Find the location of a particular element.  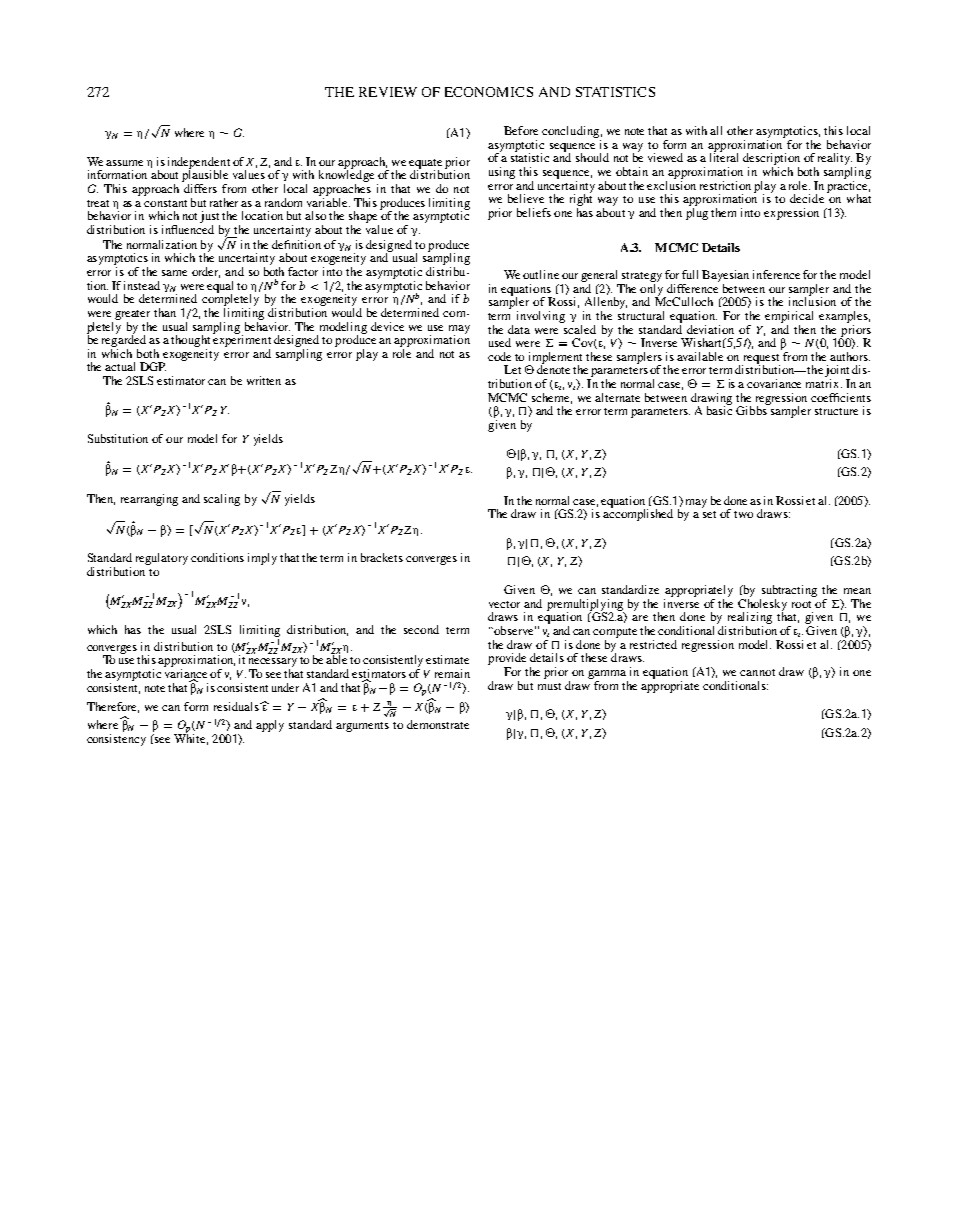

apply is located at coordinates (270, 726).
